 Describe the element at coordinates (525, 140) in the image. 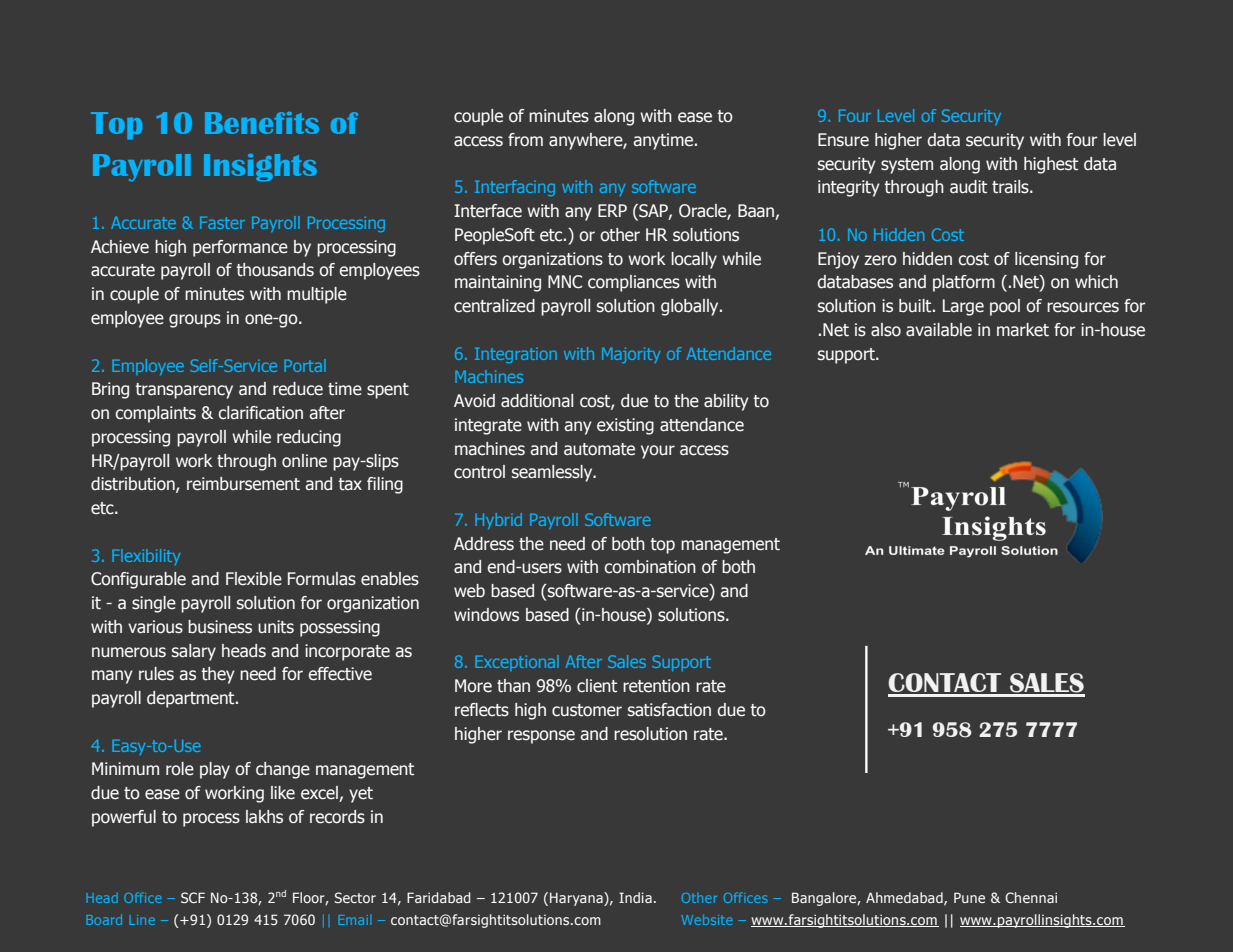

I see `from` at that location.
